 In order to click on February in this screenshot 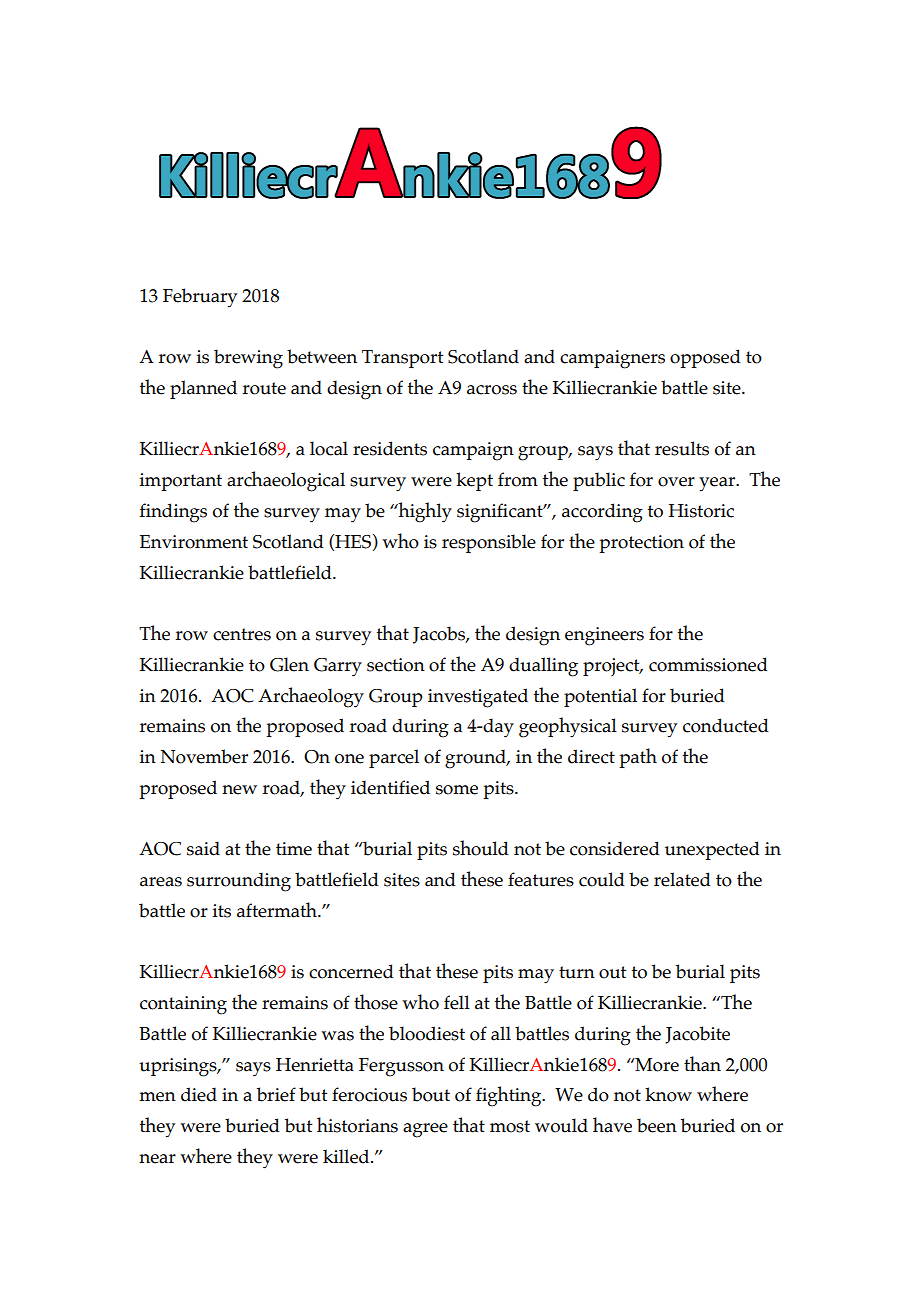, I will do `click(200, 298)`.
